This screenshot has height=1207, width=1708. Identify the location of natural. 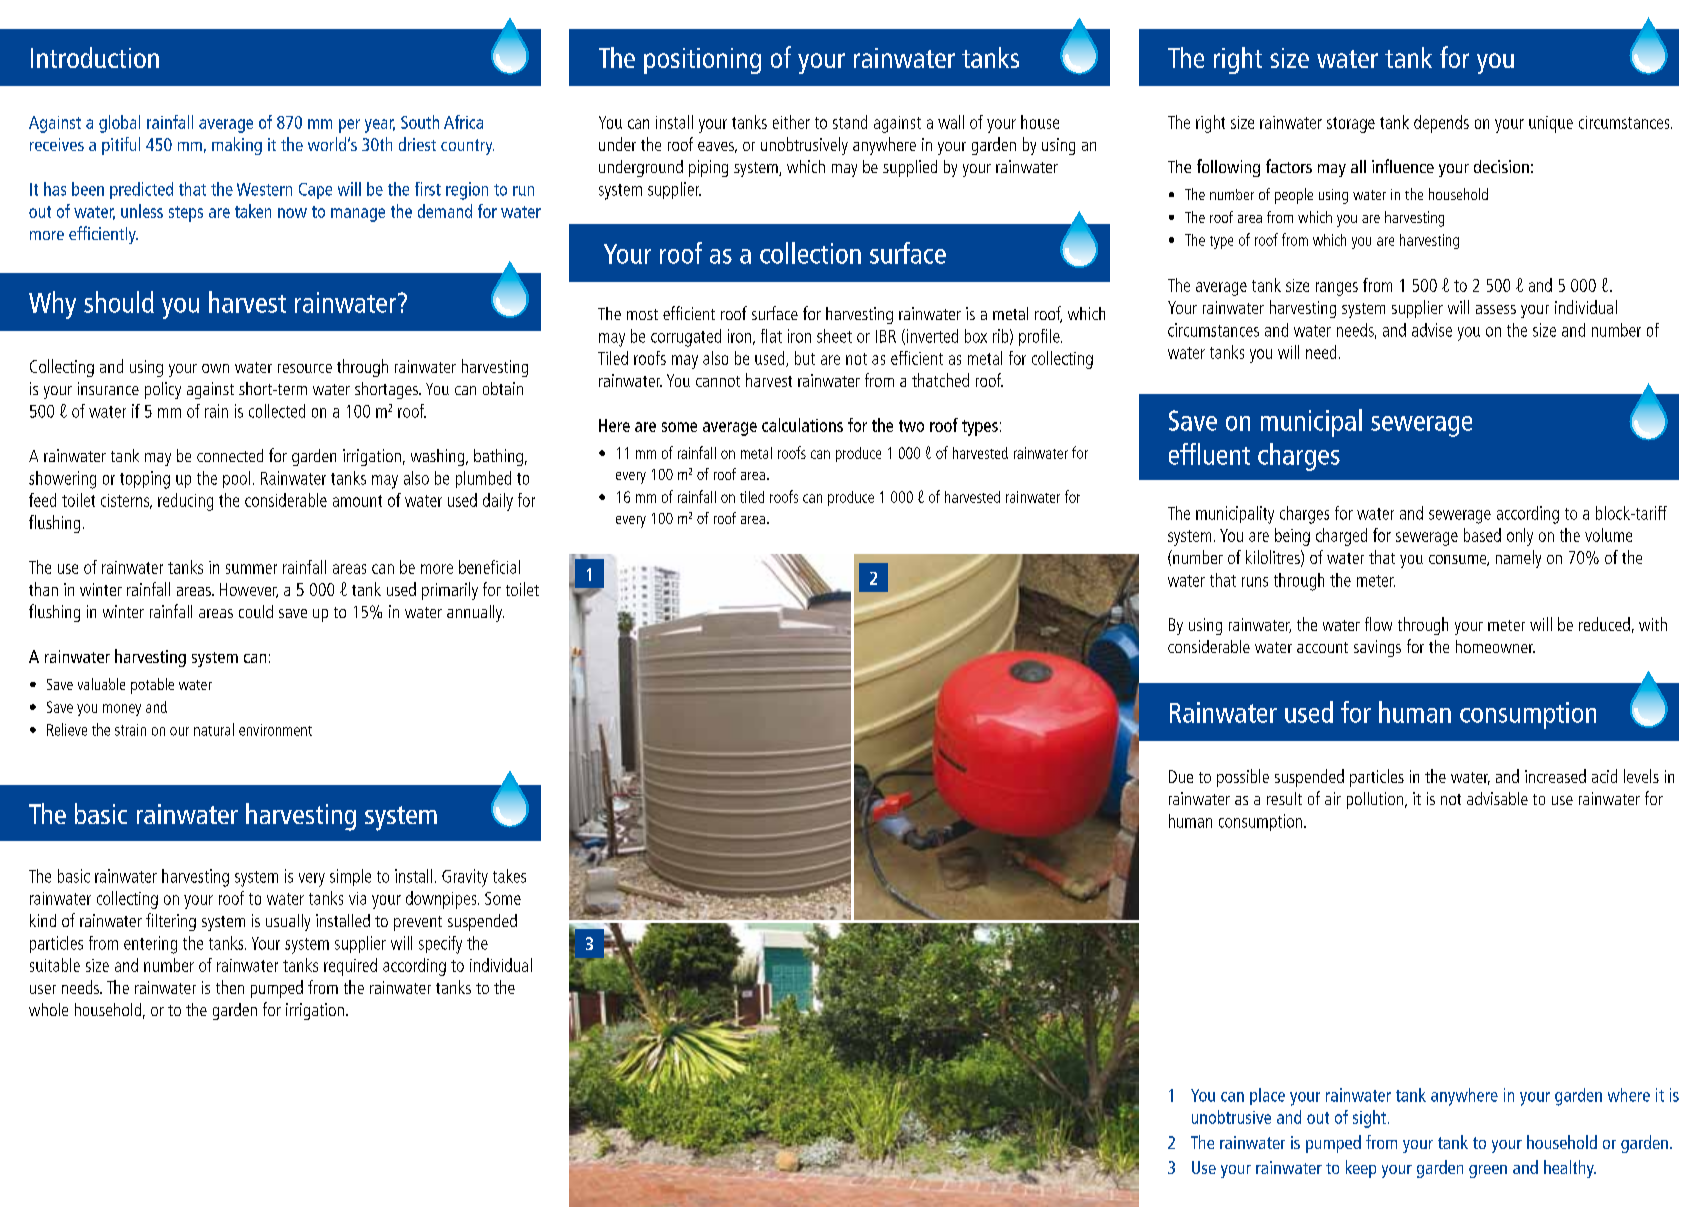
(214, 729).
